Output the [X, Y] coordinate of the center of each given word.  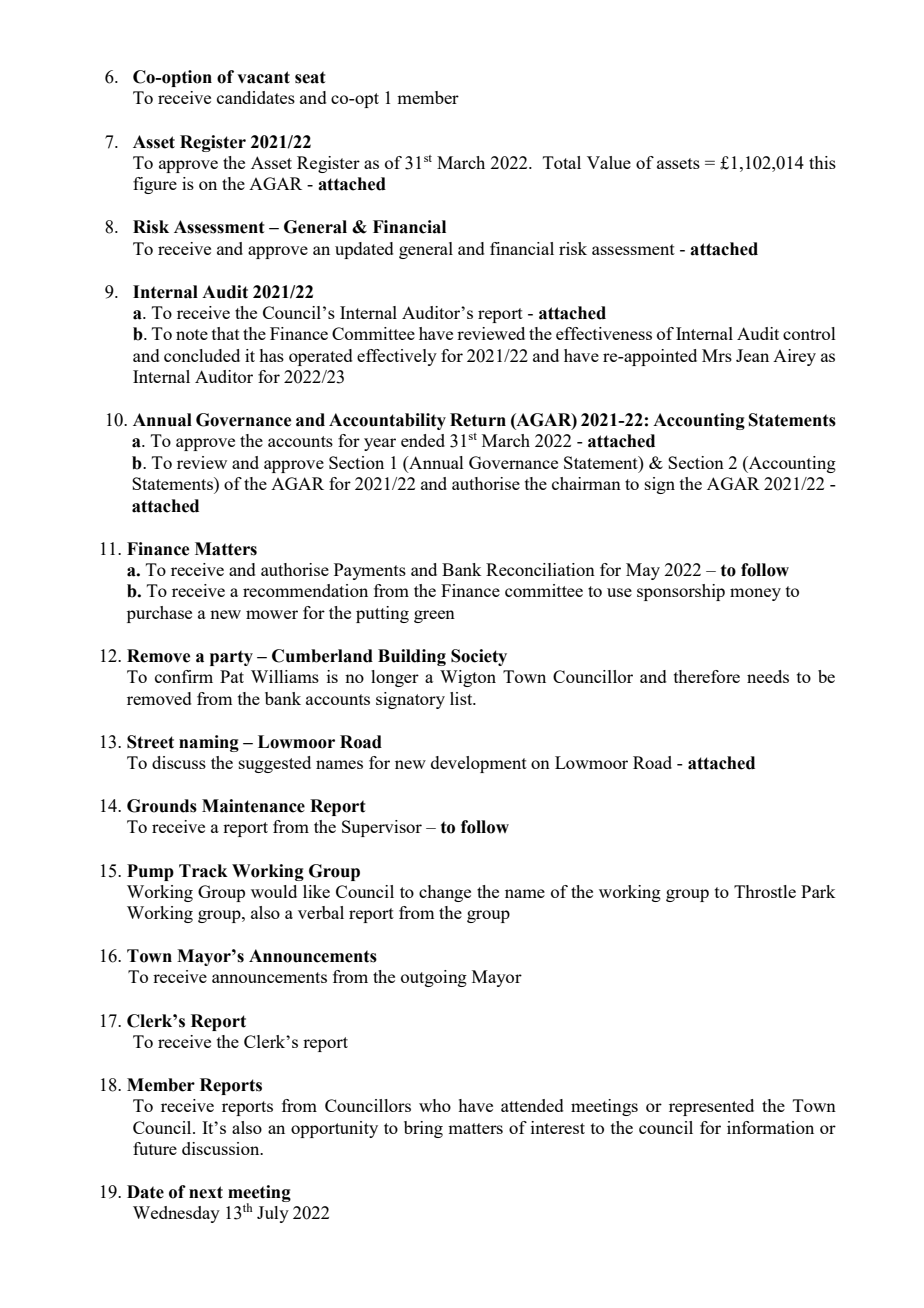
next [206, 1192]
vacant [263, 77]
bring [423, 1129]
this [822, 162]
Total [562, 162]
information [770, 1127]
